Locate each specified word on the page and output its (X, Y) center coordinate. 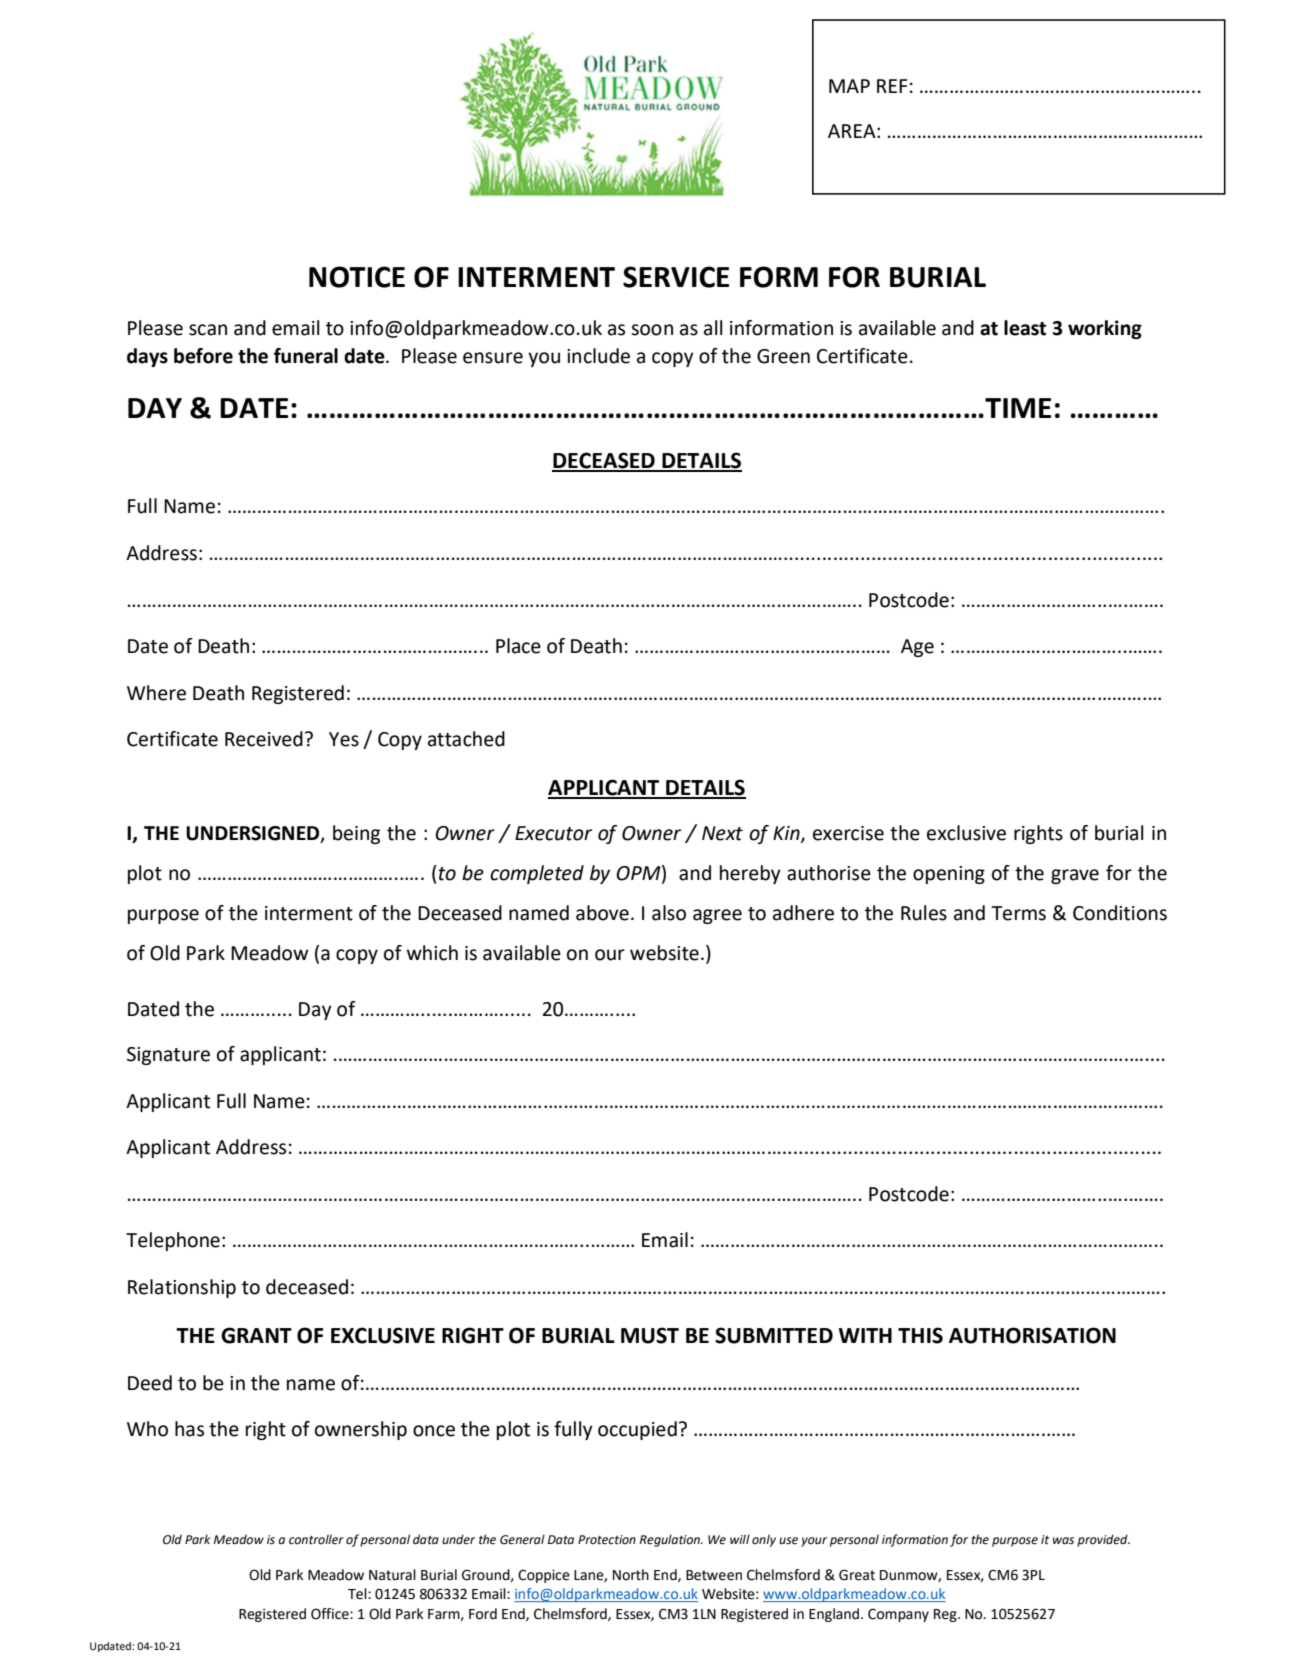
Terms (1019, 913)
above (602, 913)
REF (892, 86)
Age (917, 648)
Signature (168, 1056)
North (631, 1575)
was (1063, 1540)
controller (316, 1539)
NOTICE (357, 277)
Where (156, 693)
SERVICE (676, 277)
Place (518, 646)
